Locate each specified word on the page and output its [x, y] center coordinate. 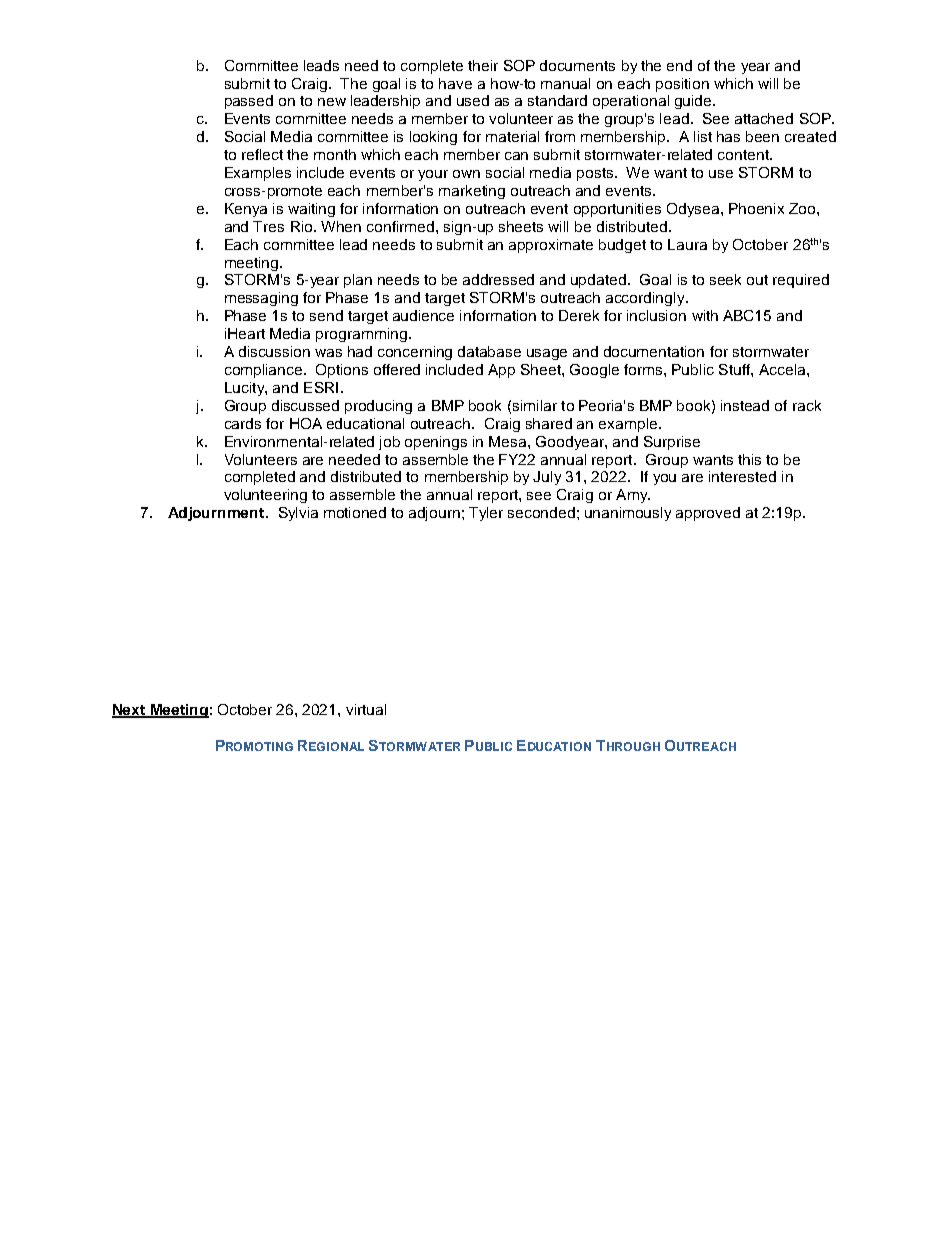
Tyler [486, 514]
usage [547, 354]
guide [694, 102]
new [332, 102]
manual [565, 83]
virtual [366, 709]
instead [745, 405]
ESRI [321, 387]
